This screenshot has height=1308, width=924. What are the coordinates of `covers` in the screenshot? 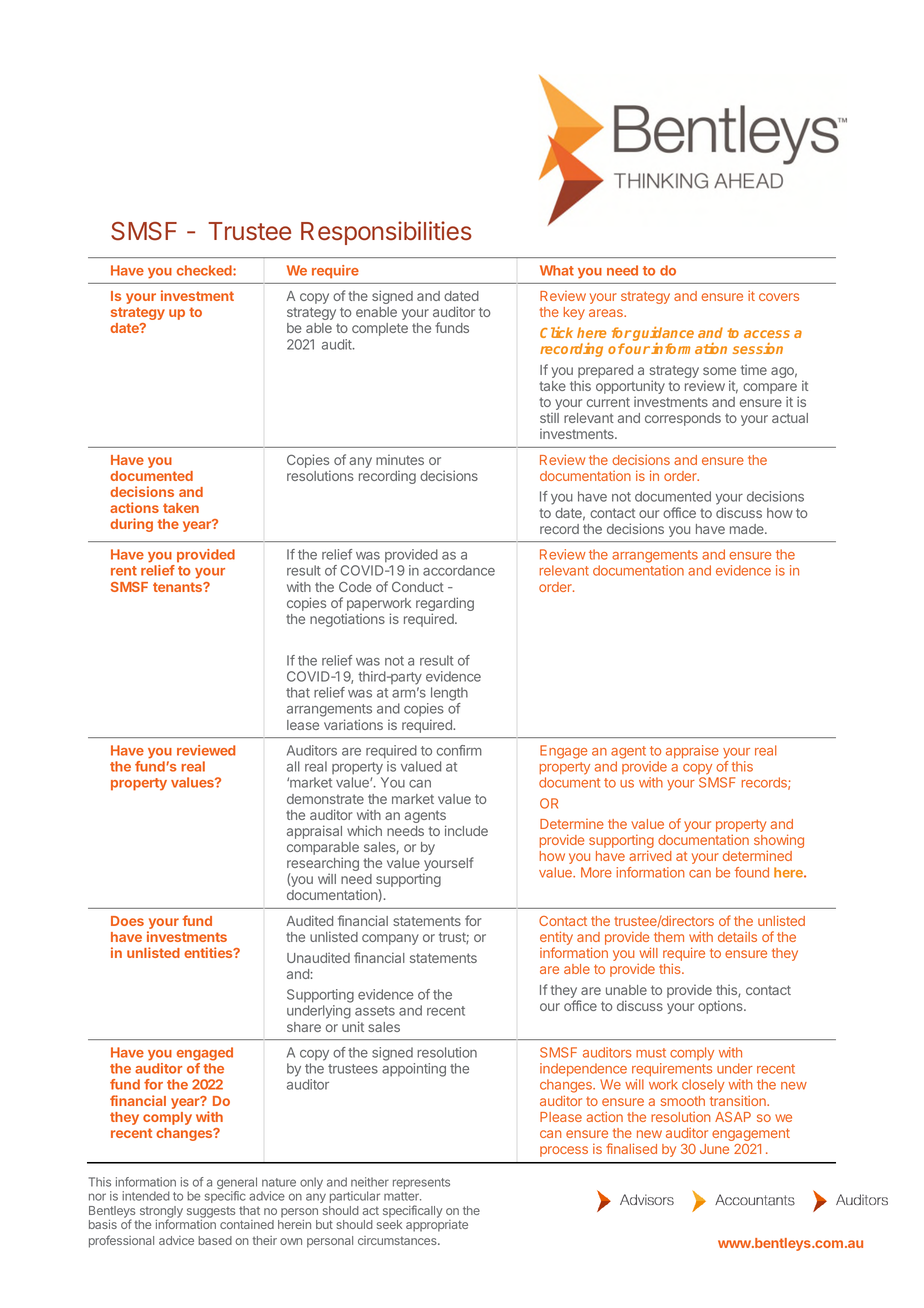 It's located at (779, 297).
